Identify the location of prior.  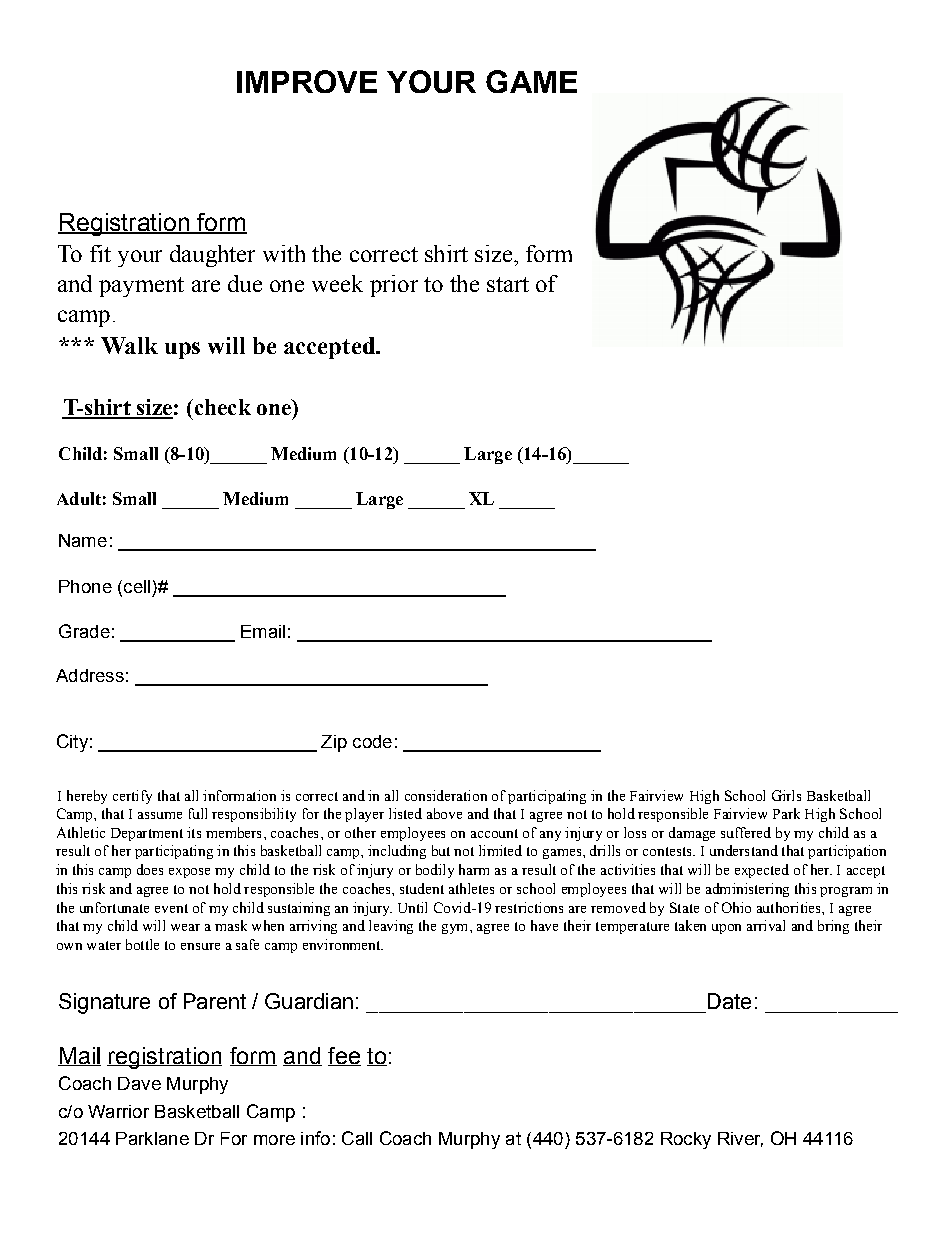
(394, 286).
